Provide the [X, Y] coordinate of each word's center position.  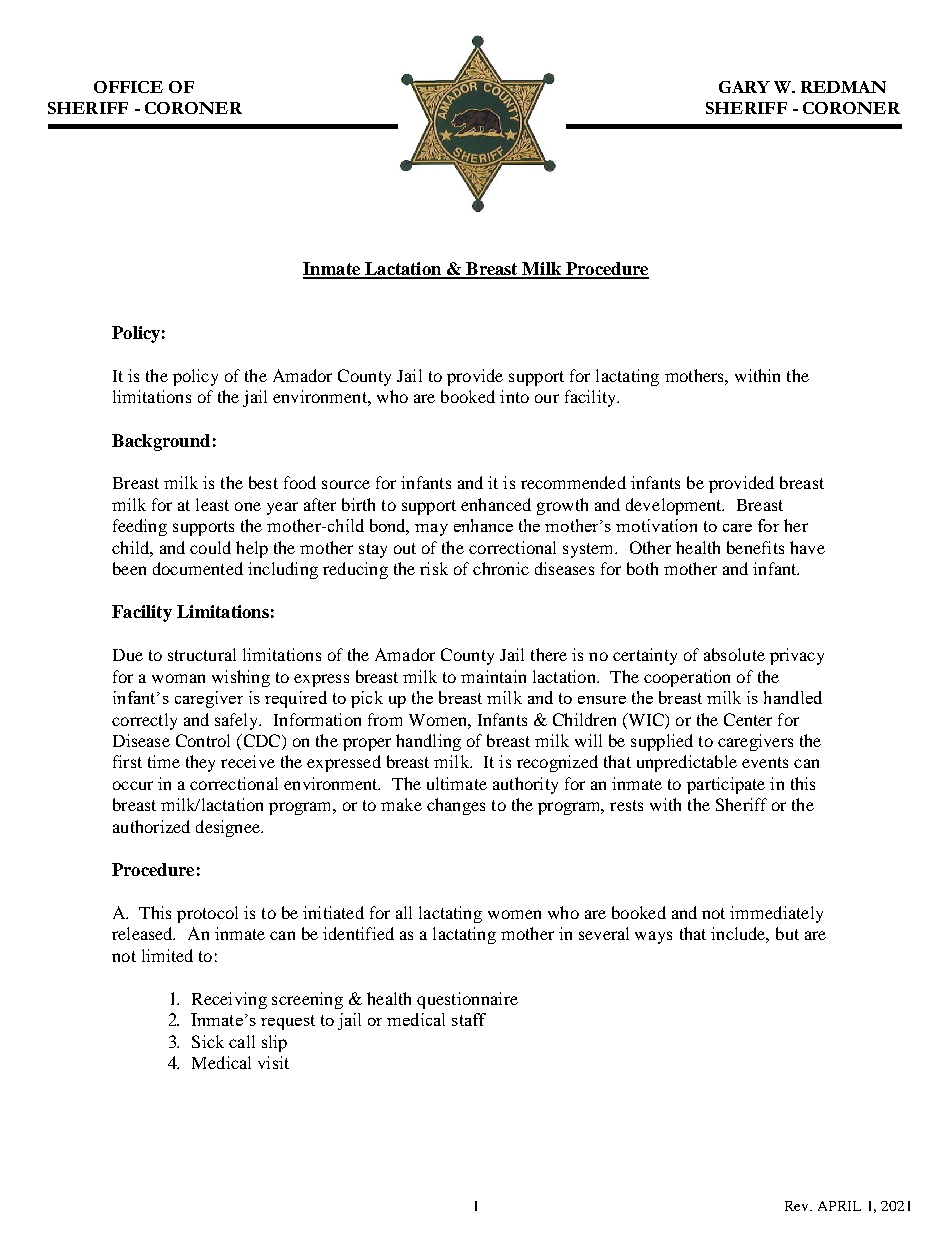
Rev [798, 1206]
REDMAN [843, 87]
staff [469, 1019]
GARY [744, 87]
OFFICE [128, 87]
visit [273, 1062]
